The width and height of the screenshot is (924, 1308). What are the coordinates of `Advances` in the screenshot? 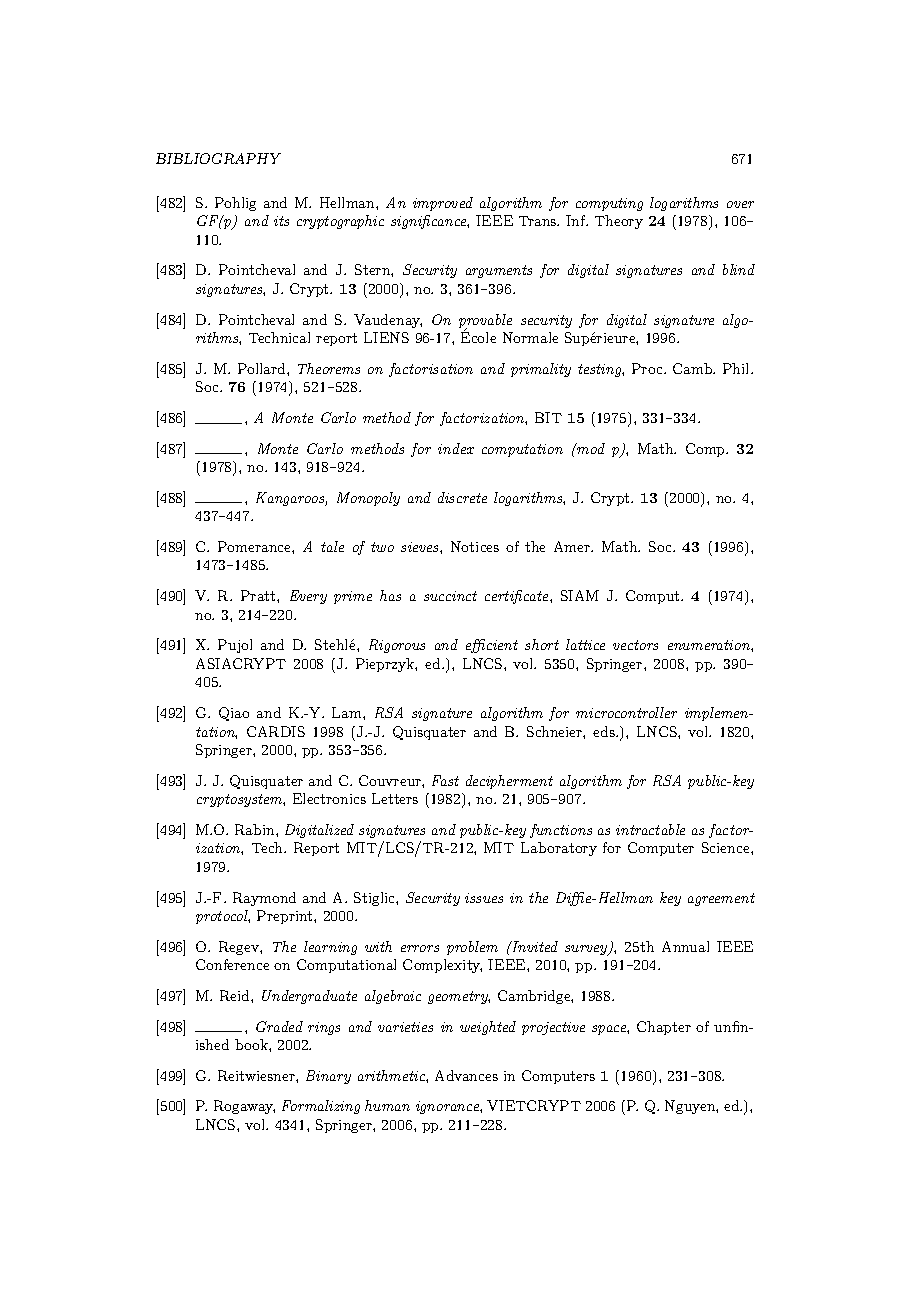 It's located at (466, 1075).
